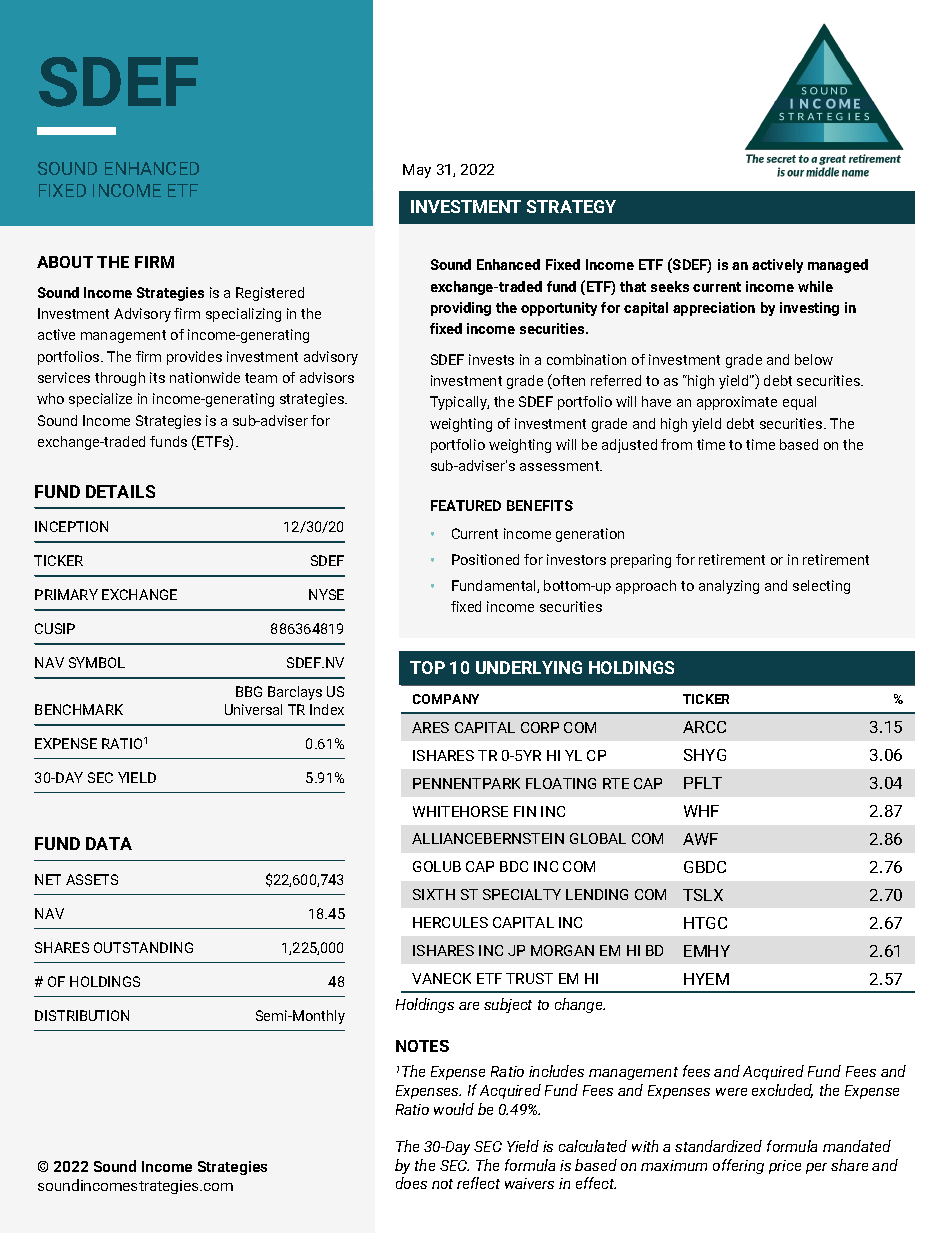  I want to click on Typically, so click(459, 403).
